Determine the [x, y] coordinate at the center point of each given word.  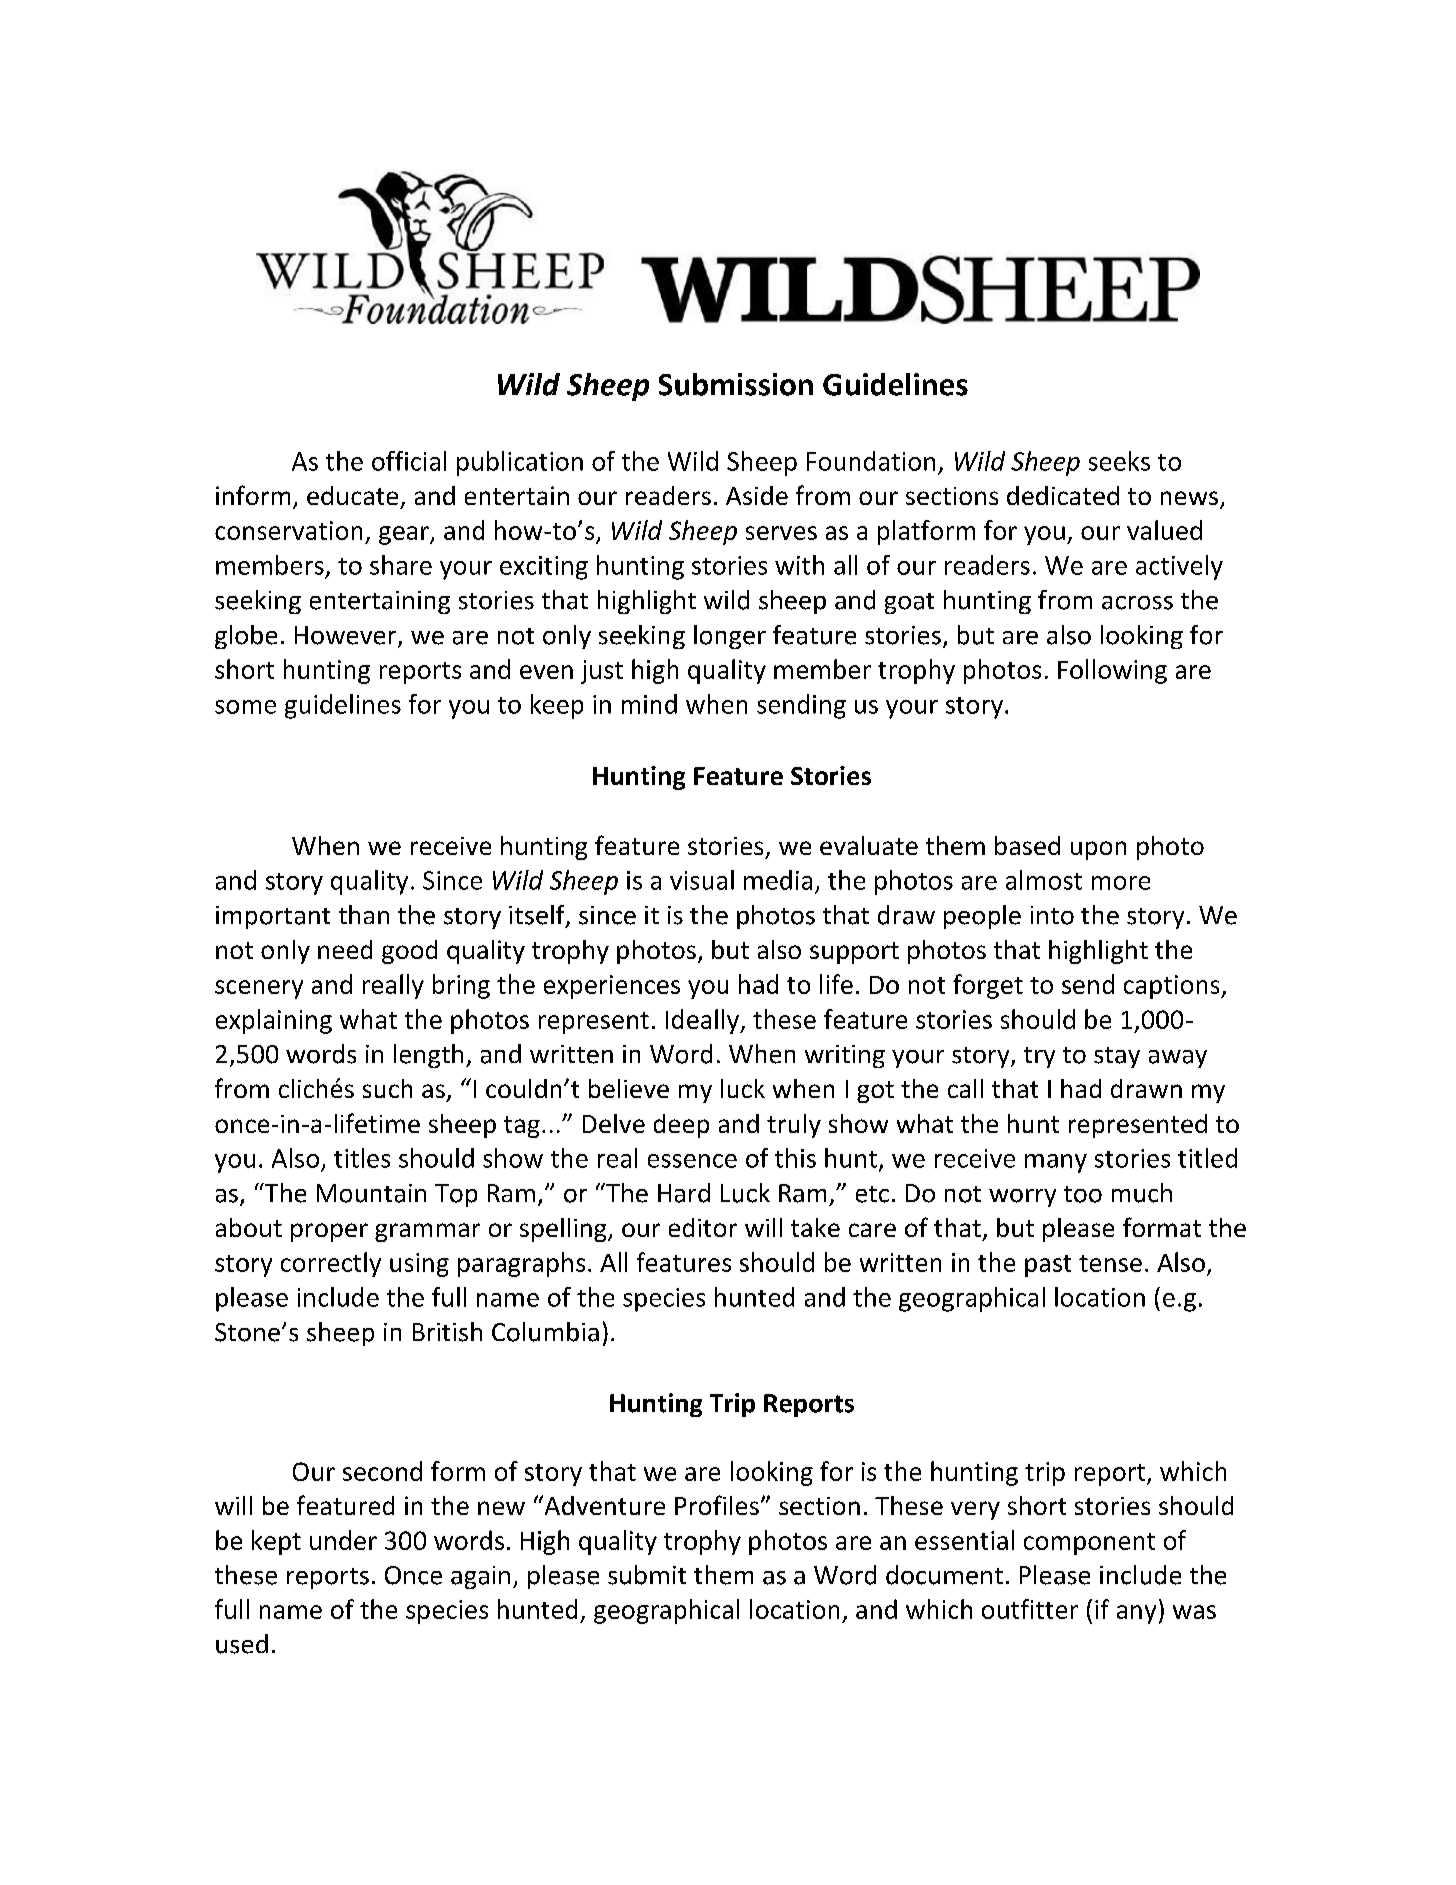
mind [649, 704]
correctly [331, 1264]
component [1089, 1544]
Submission [736, 384]
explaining [274, 1021]
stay [1117, 1057]
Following [1112, 671]
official [409, 461]
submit [647, 1575]
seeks [1119, 461]
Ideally [703, 1021]
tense [1110, 1263]
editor [703, 1227]
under [343, 1540]
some [245, 707]
